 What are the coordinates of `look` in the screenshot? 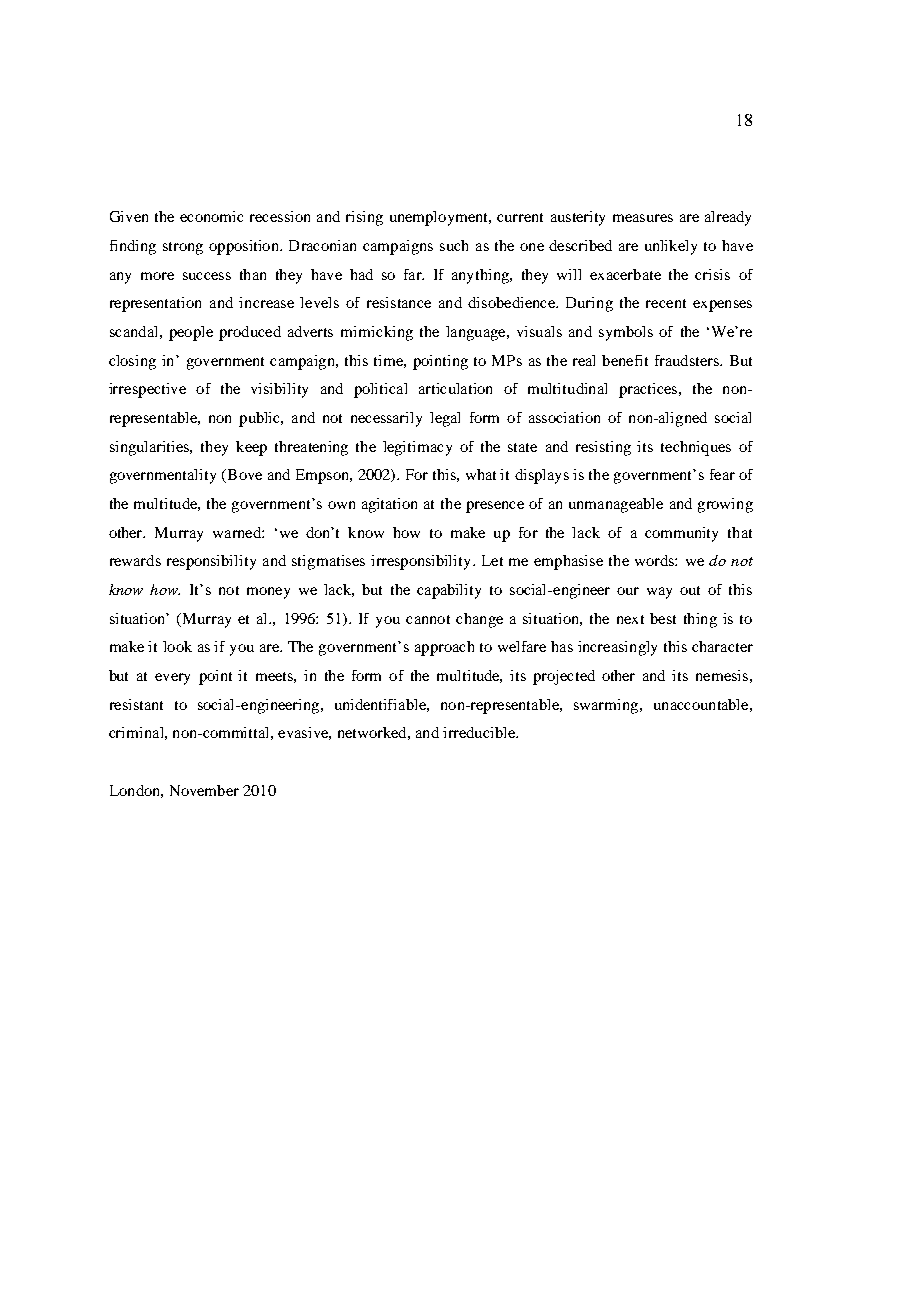 It's located at (177, 646).
